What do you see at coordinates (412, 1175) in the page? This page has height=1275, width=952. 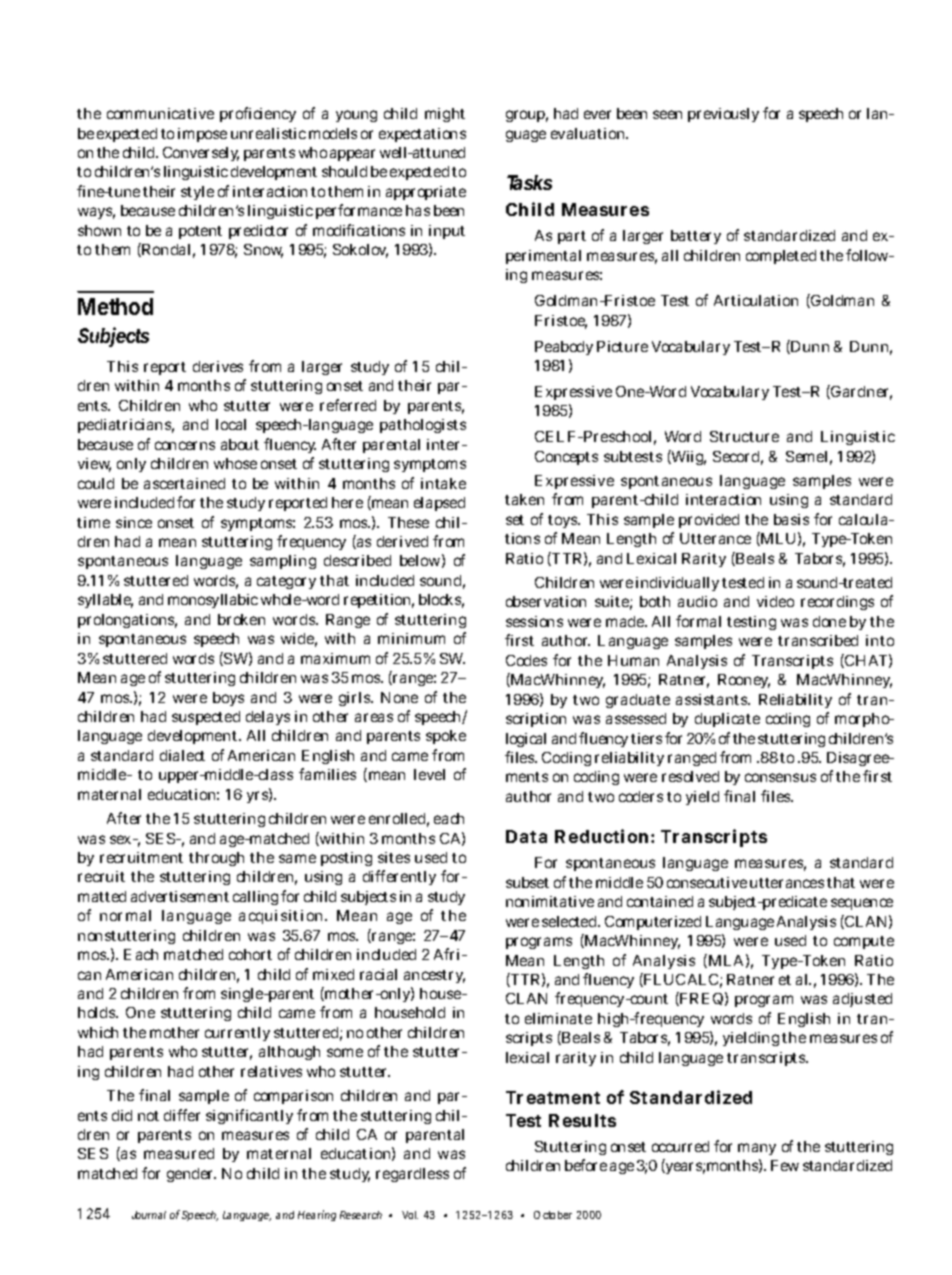 I see `regardless` at bounding box center [412, 1175].
